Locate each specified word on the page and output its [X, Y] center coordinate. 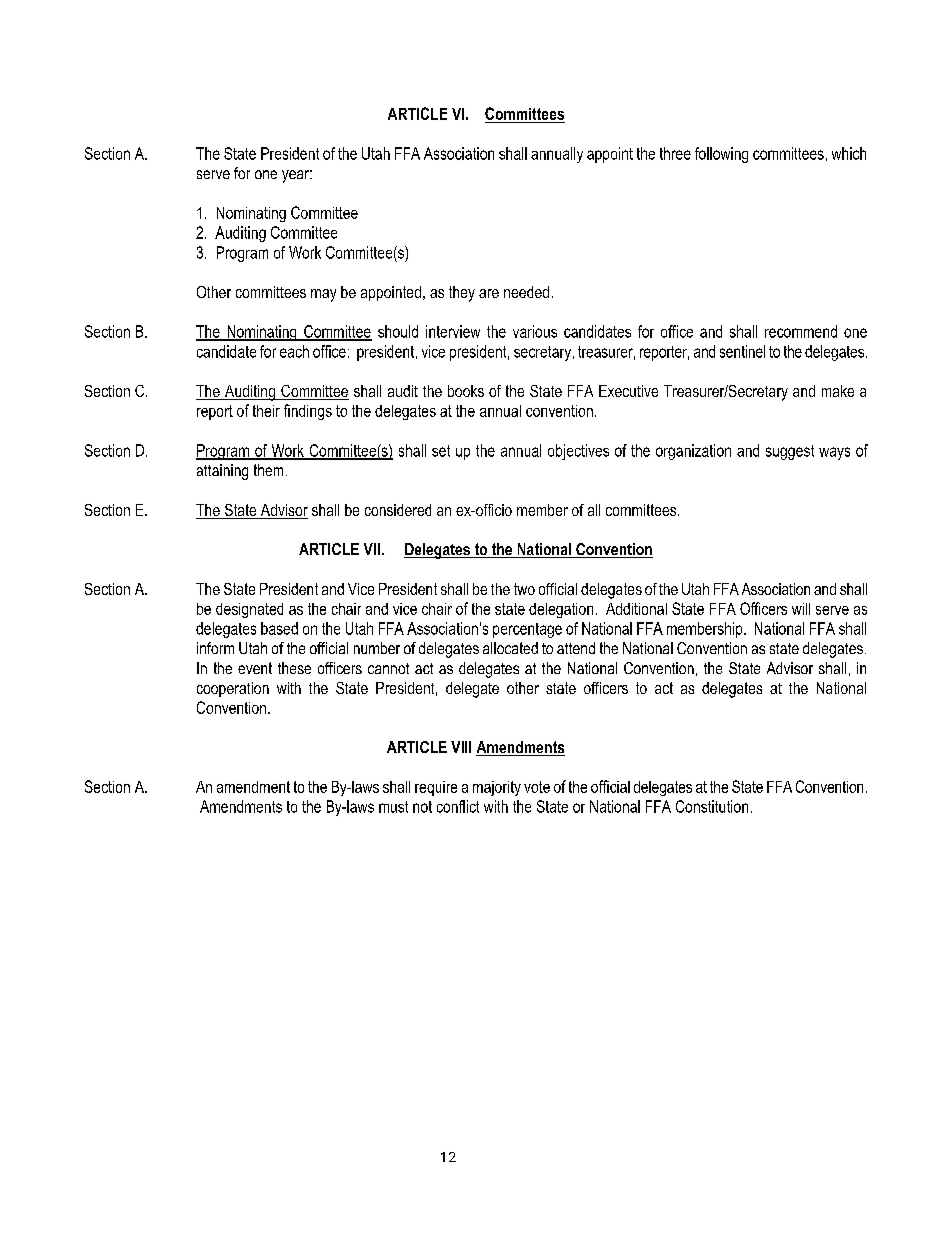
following [721, 155]
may [323, 295]
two [524, 589]
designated [249, 610]
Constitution [712, 806]
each [294, 351]
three [675, 153]
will [801, 609]
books [466, 391]
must [393, 807]
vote [537, 787]
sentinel [742, 351]
